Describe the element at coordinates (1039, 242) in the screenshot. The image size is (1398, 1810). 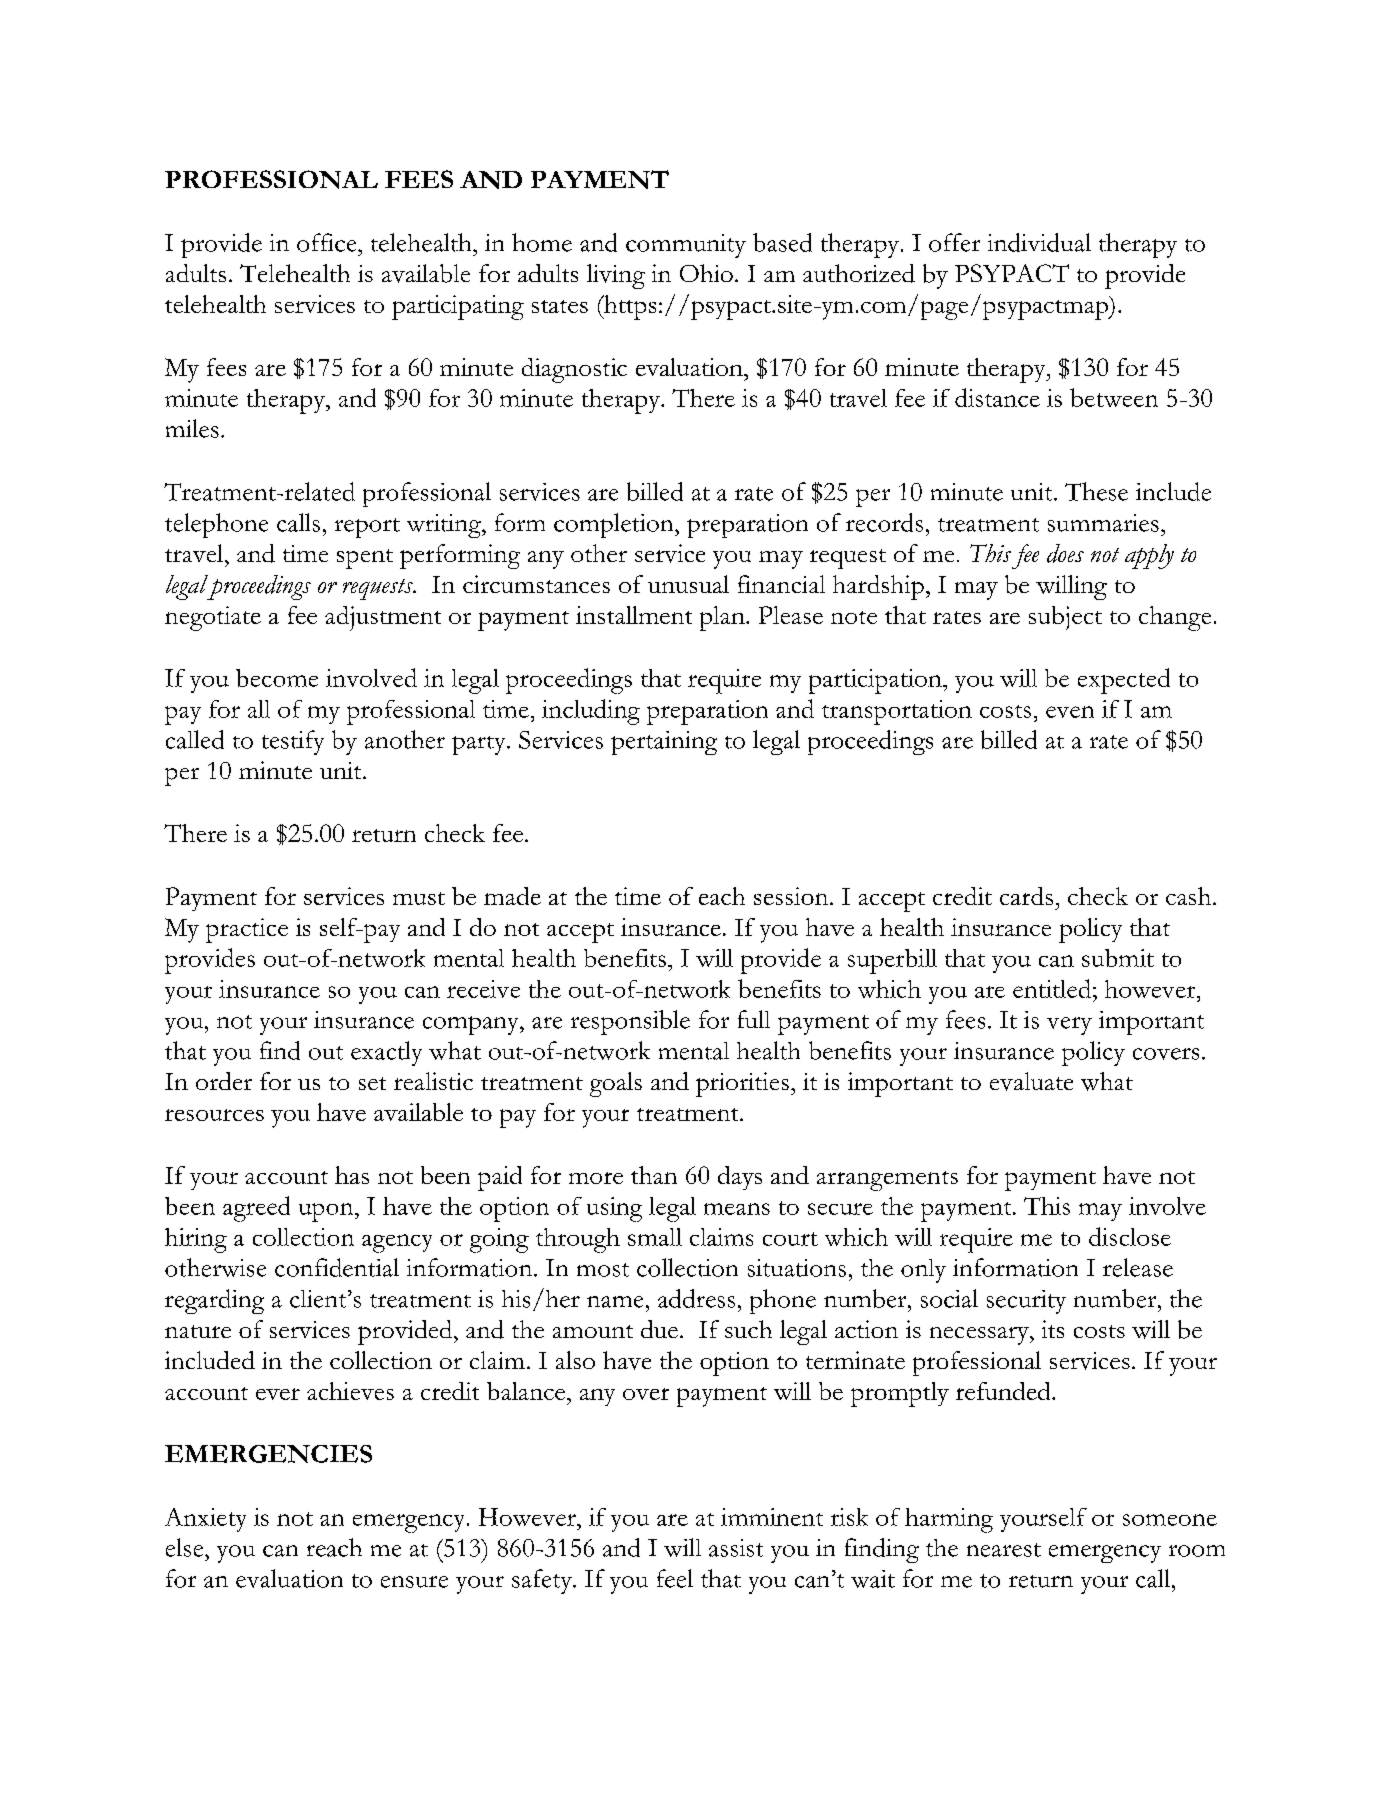
I see `individual` at that location.
